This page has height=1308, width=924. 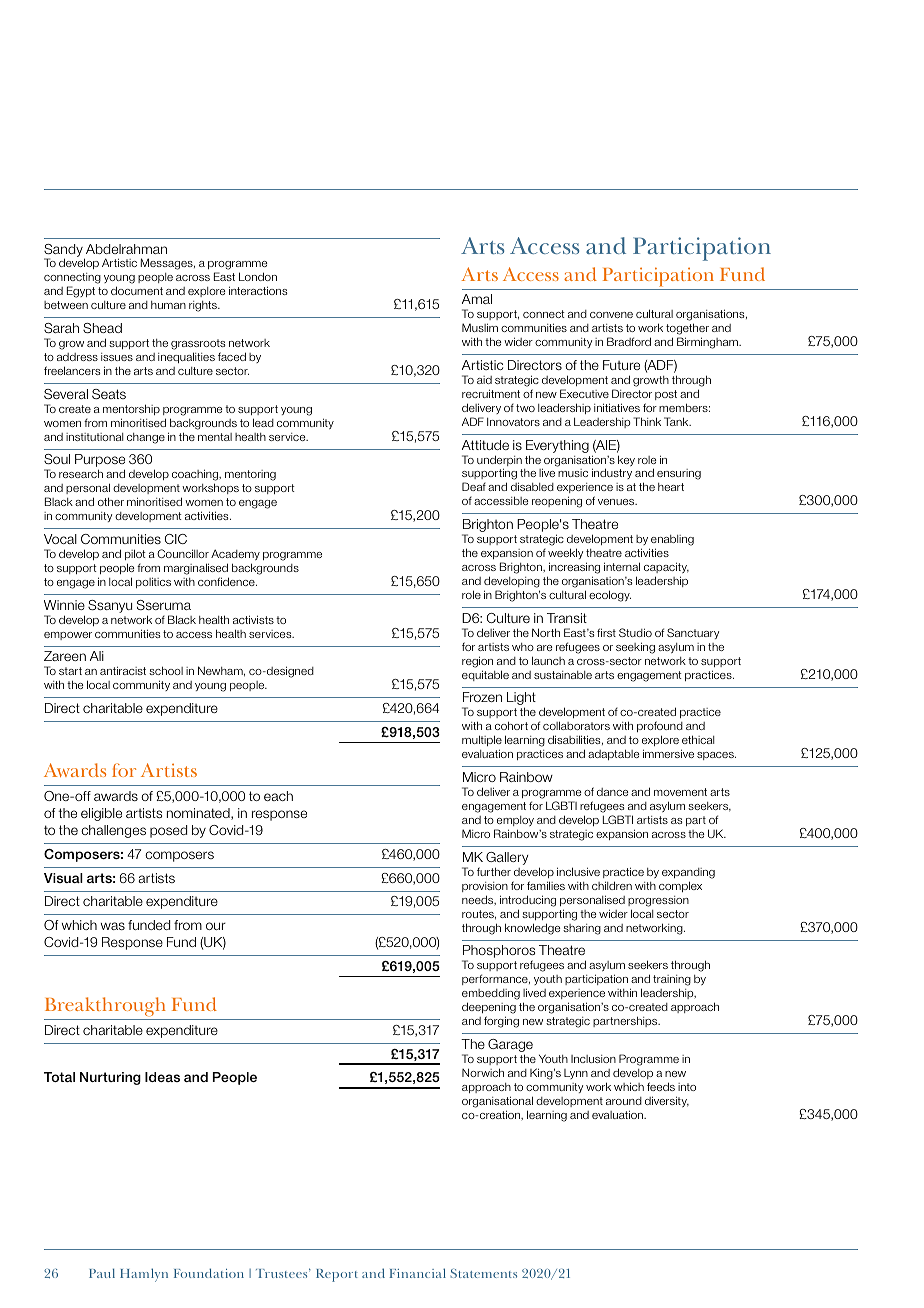 What do you see at coordinates (672, 982) in the page?
I see `training` at bounding box center [672, 982].
